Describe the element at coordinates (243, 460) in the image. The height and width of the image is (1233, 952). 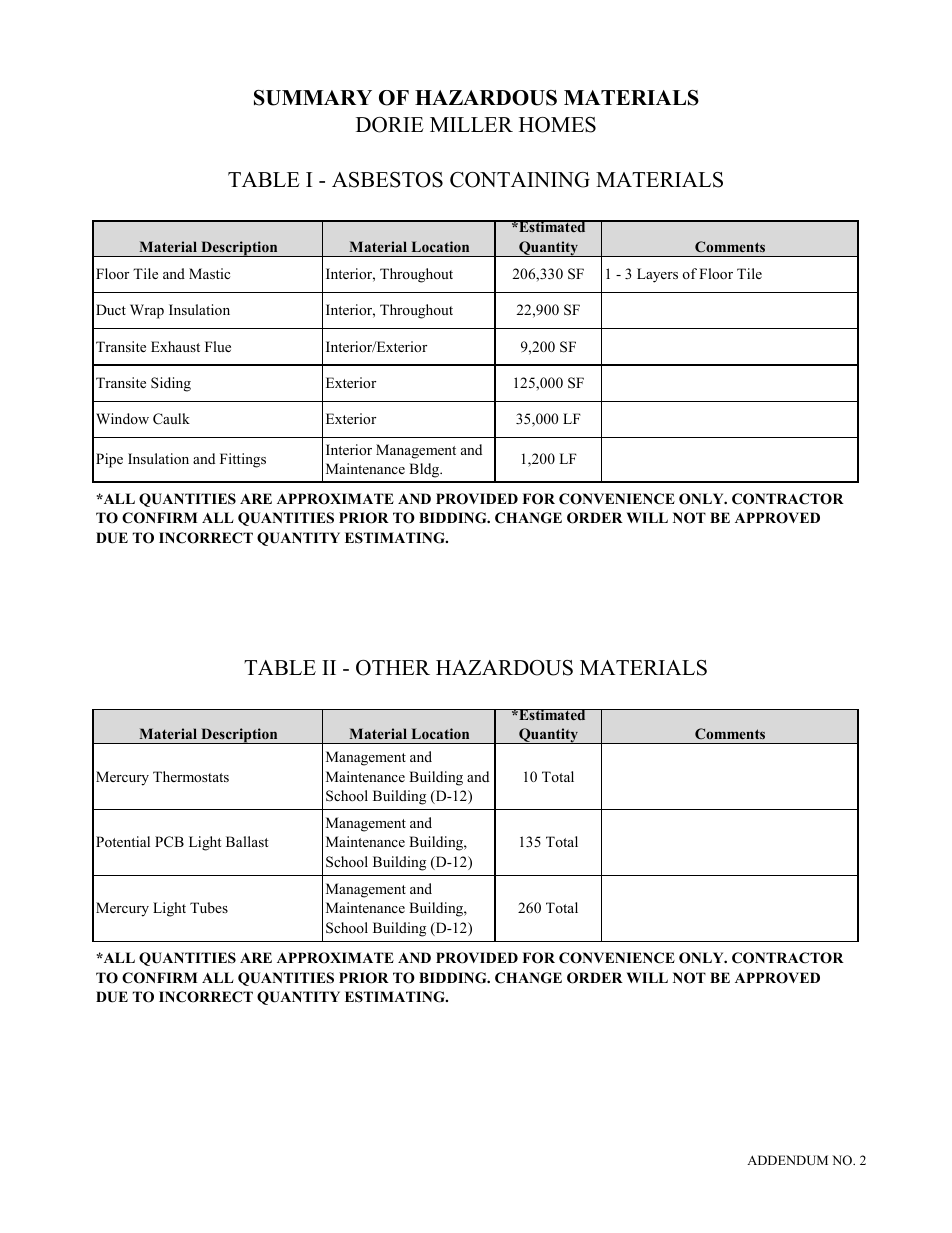
I see `Fittings` at that location.
